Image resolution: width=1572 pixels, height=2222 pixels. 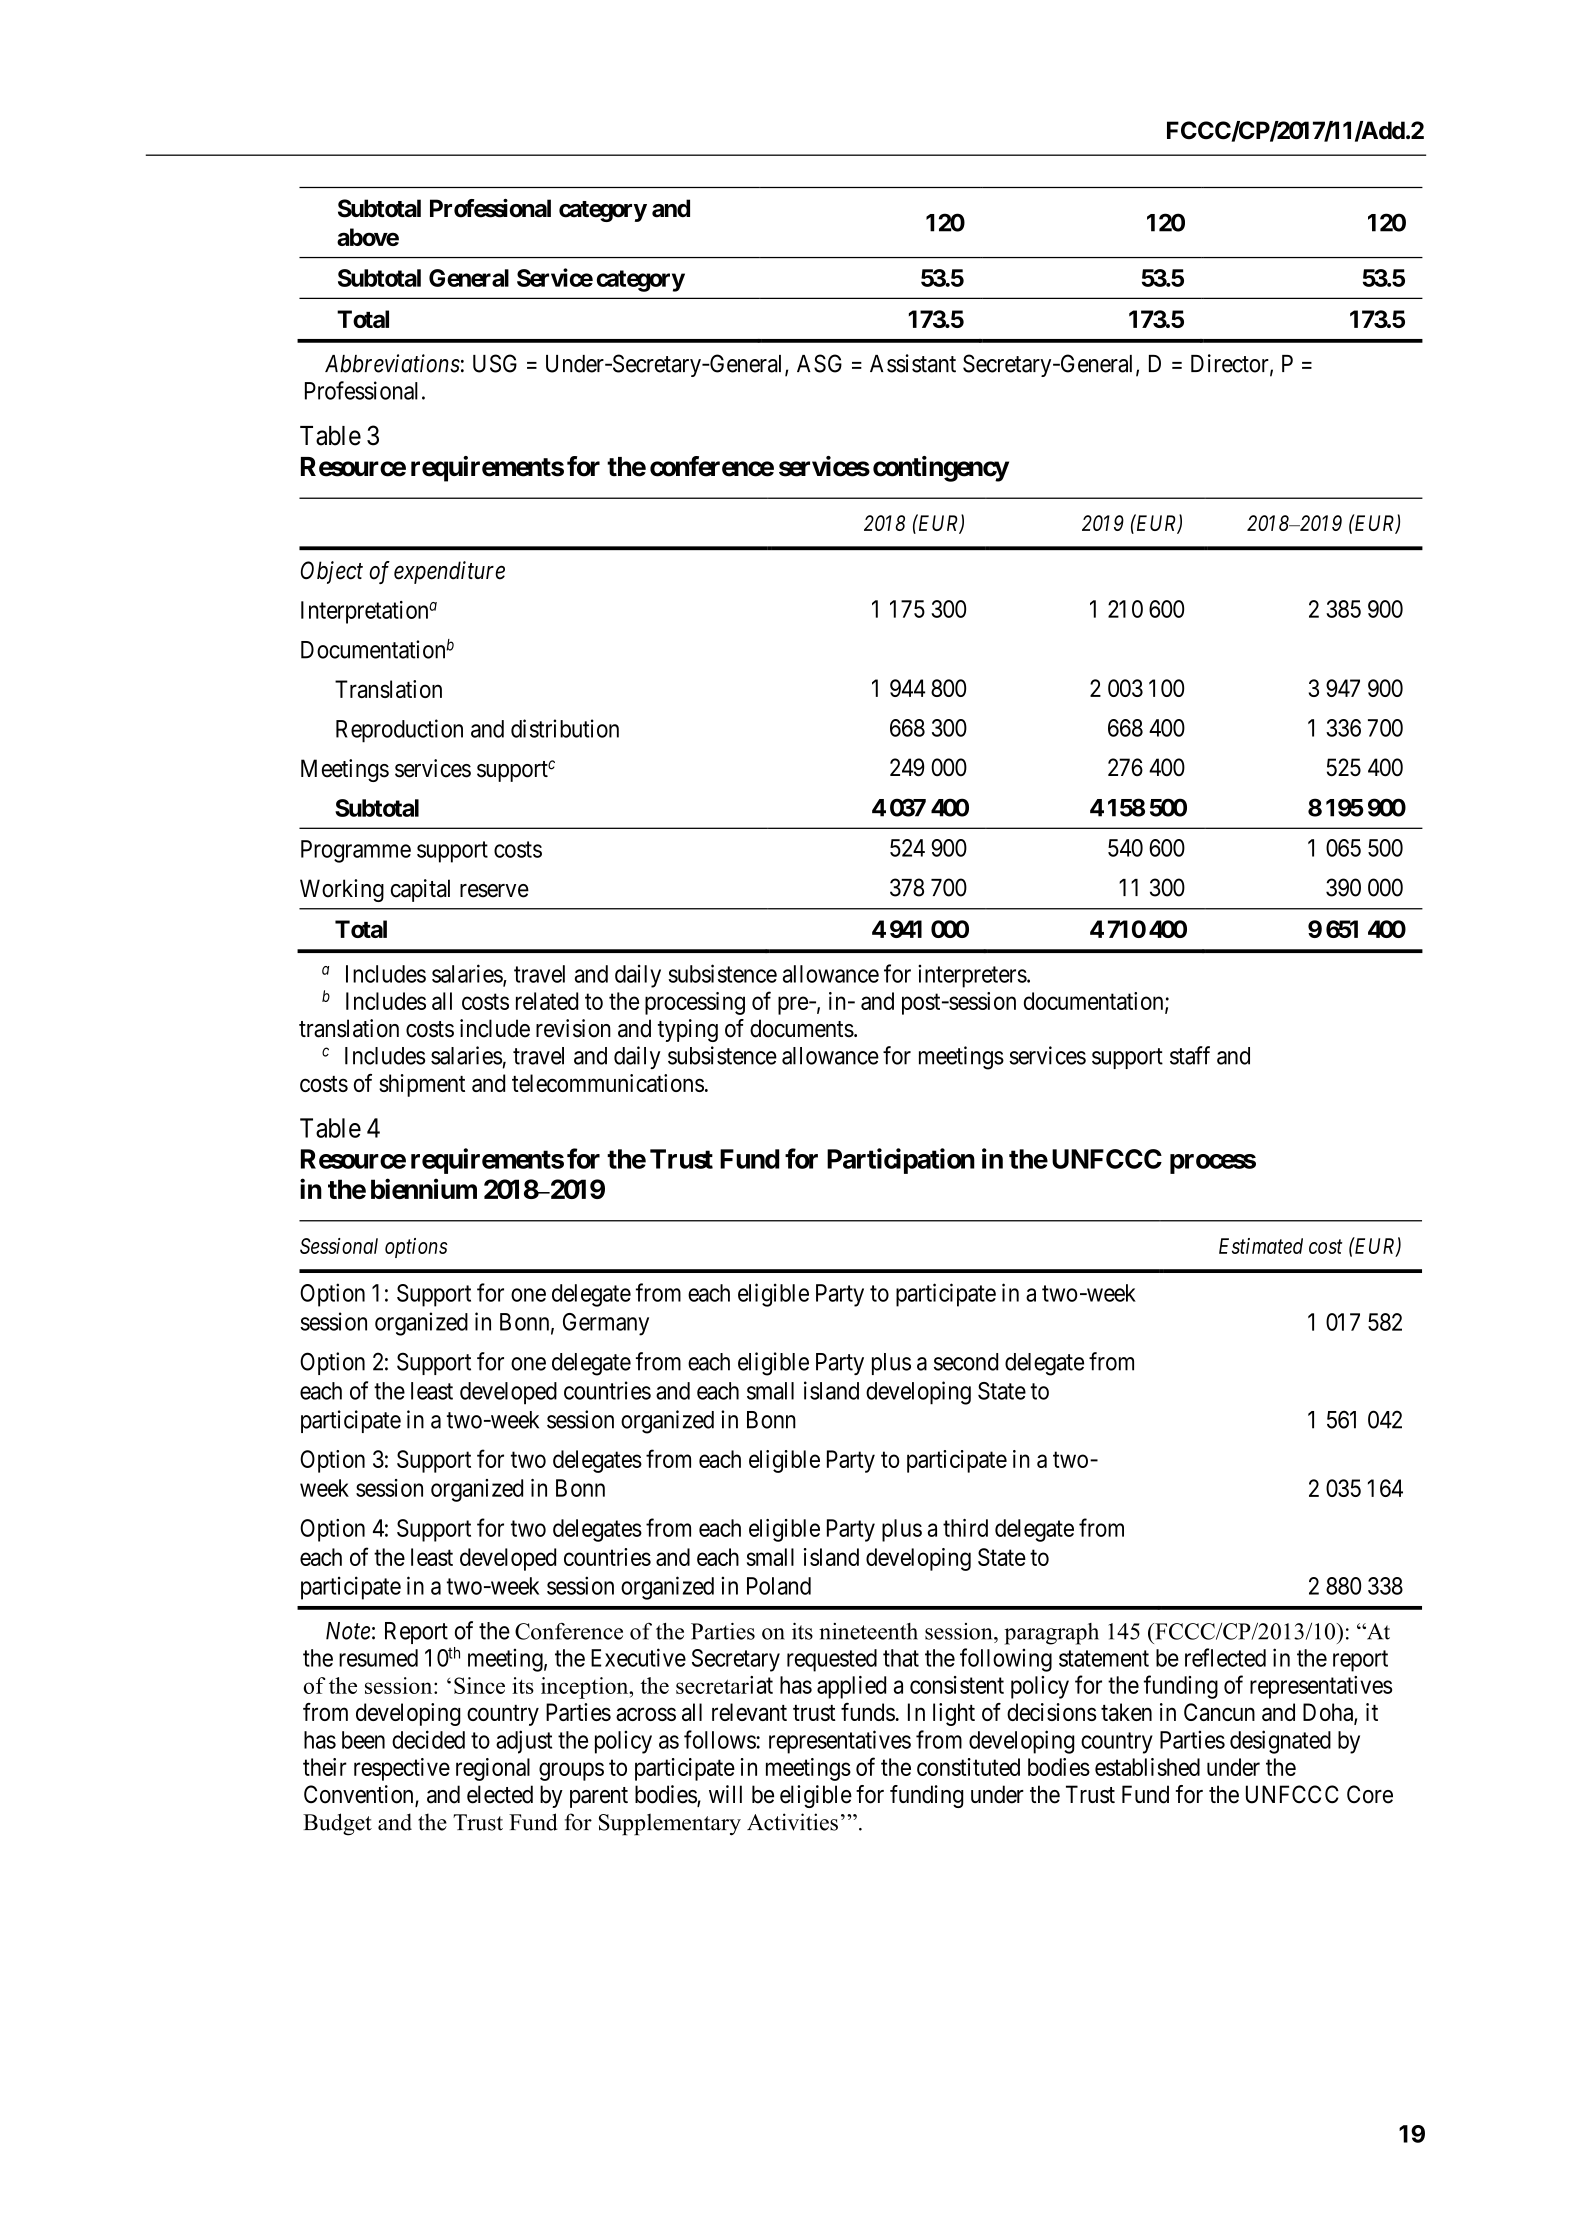 What do you see at coordinates (941, 469) in the screenshot?
I see `contingency` at bounding box center [941, 469].
